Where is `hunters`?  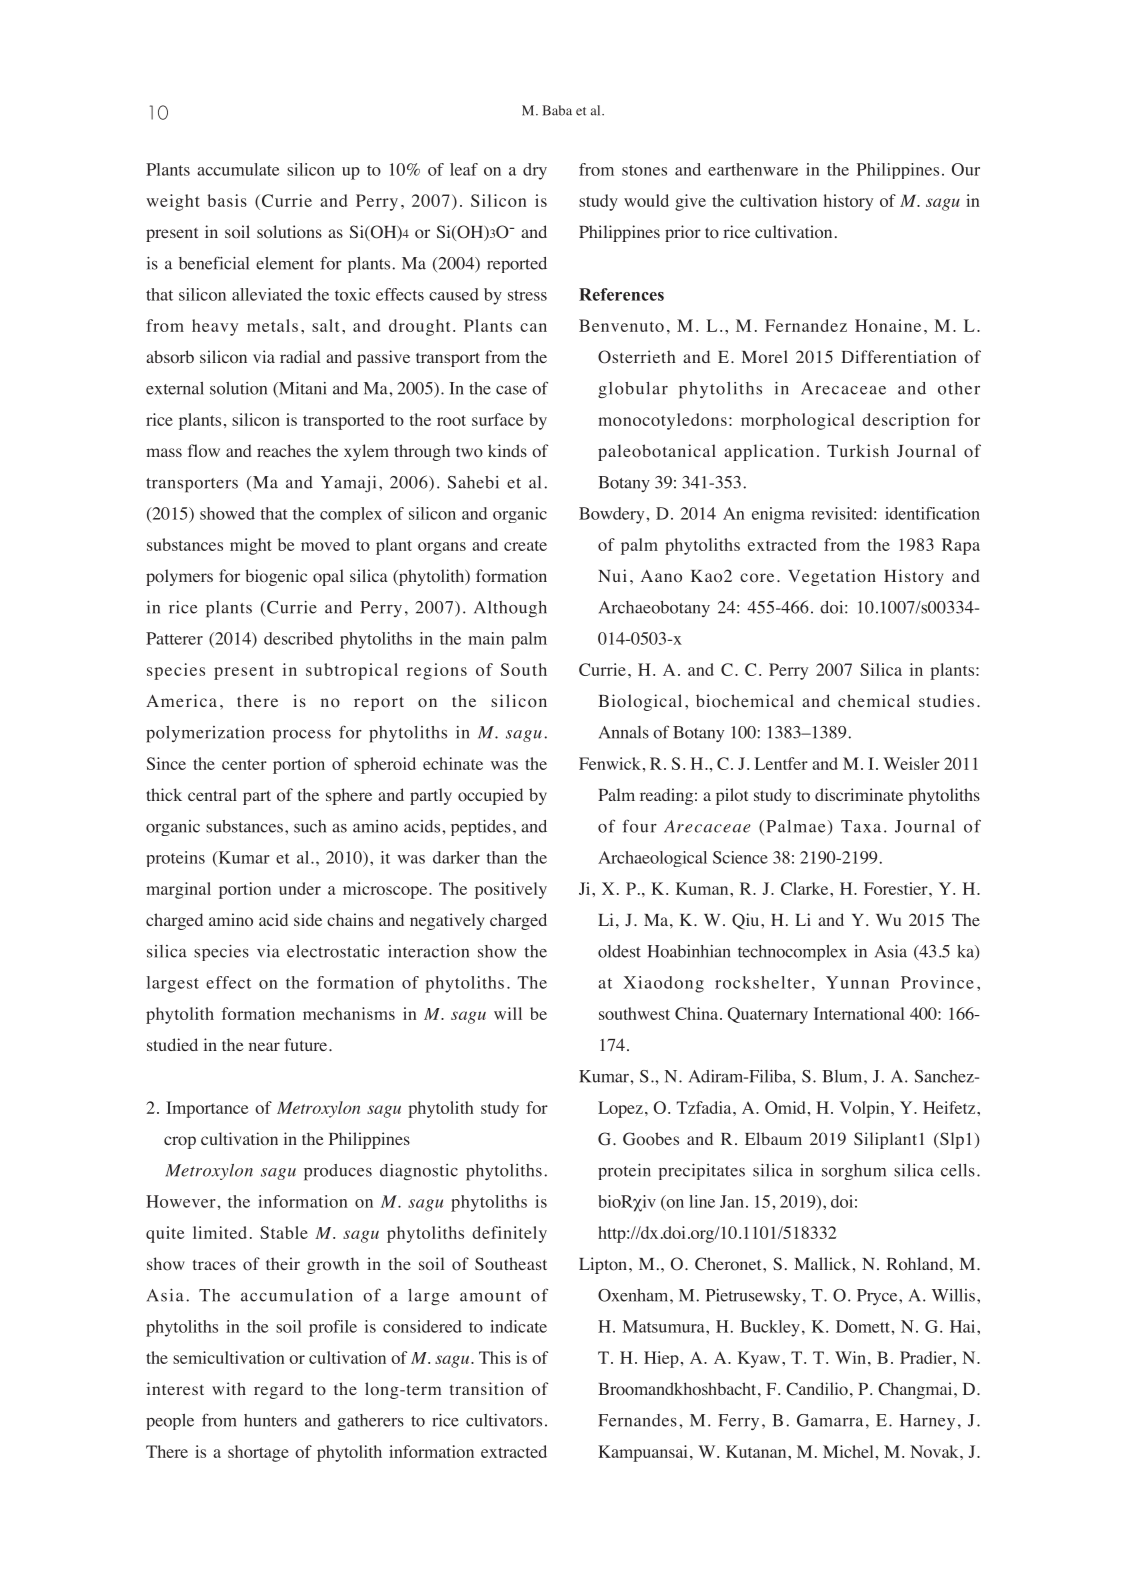 hunters is located at coordinates (270, 1420).
